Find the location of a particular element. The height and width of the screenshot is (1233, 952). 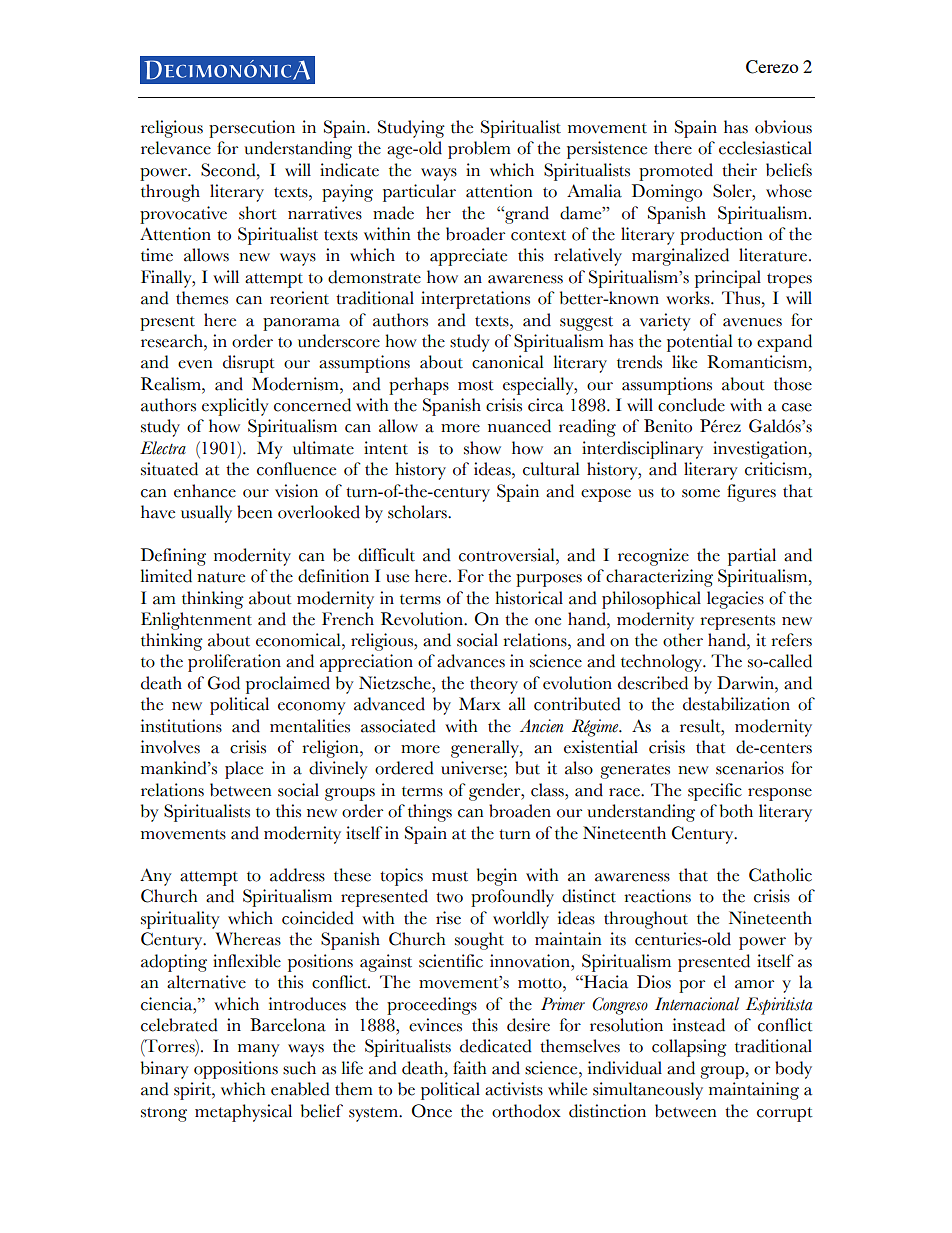

enhance is located at coordinates (205, 491).
